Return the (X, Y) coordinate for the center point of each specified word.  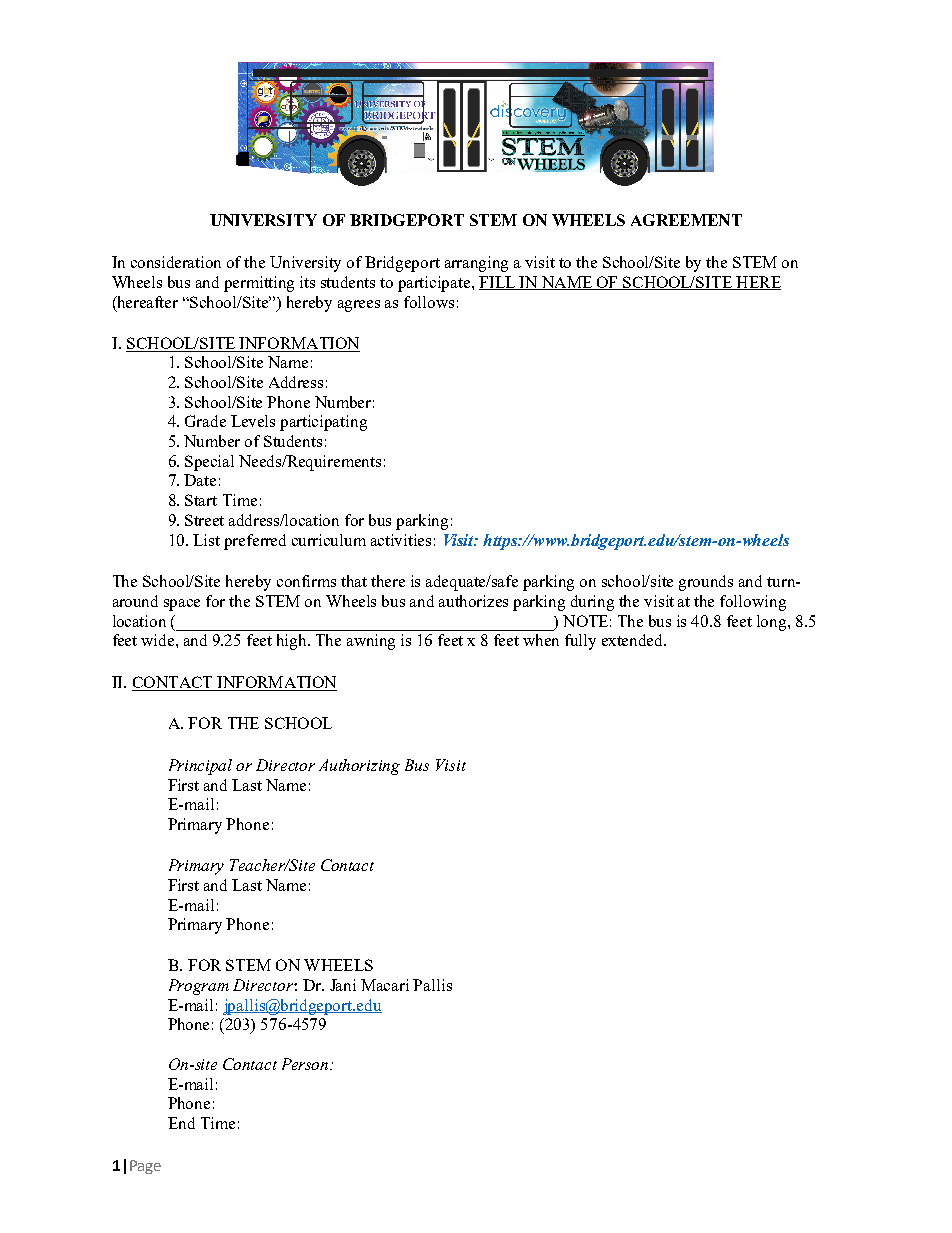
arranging (476, 264)
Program (199, 987)
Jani (343, 985)
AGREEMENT (686, 220)
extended (634, 640)
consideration (176, 262)
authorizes (473, 601)
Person (306, 1064)
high (293, 642)
